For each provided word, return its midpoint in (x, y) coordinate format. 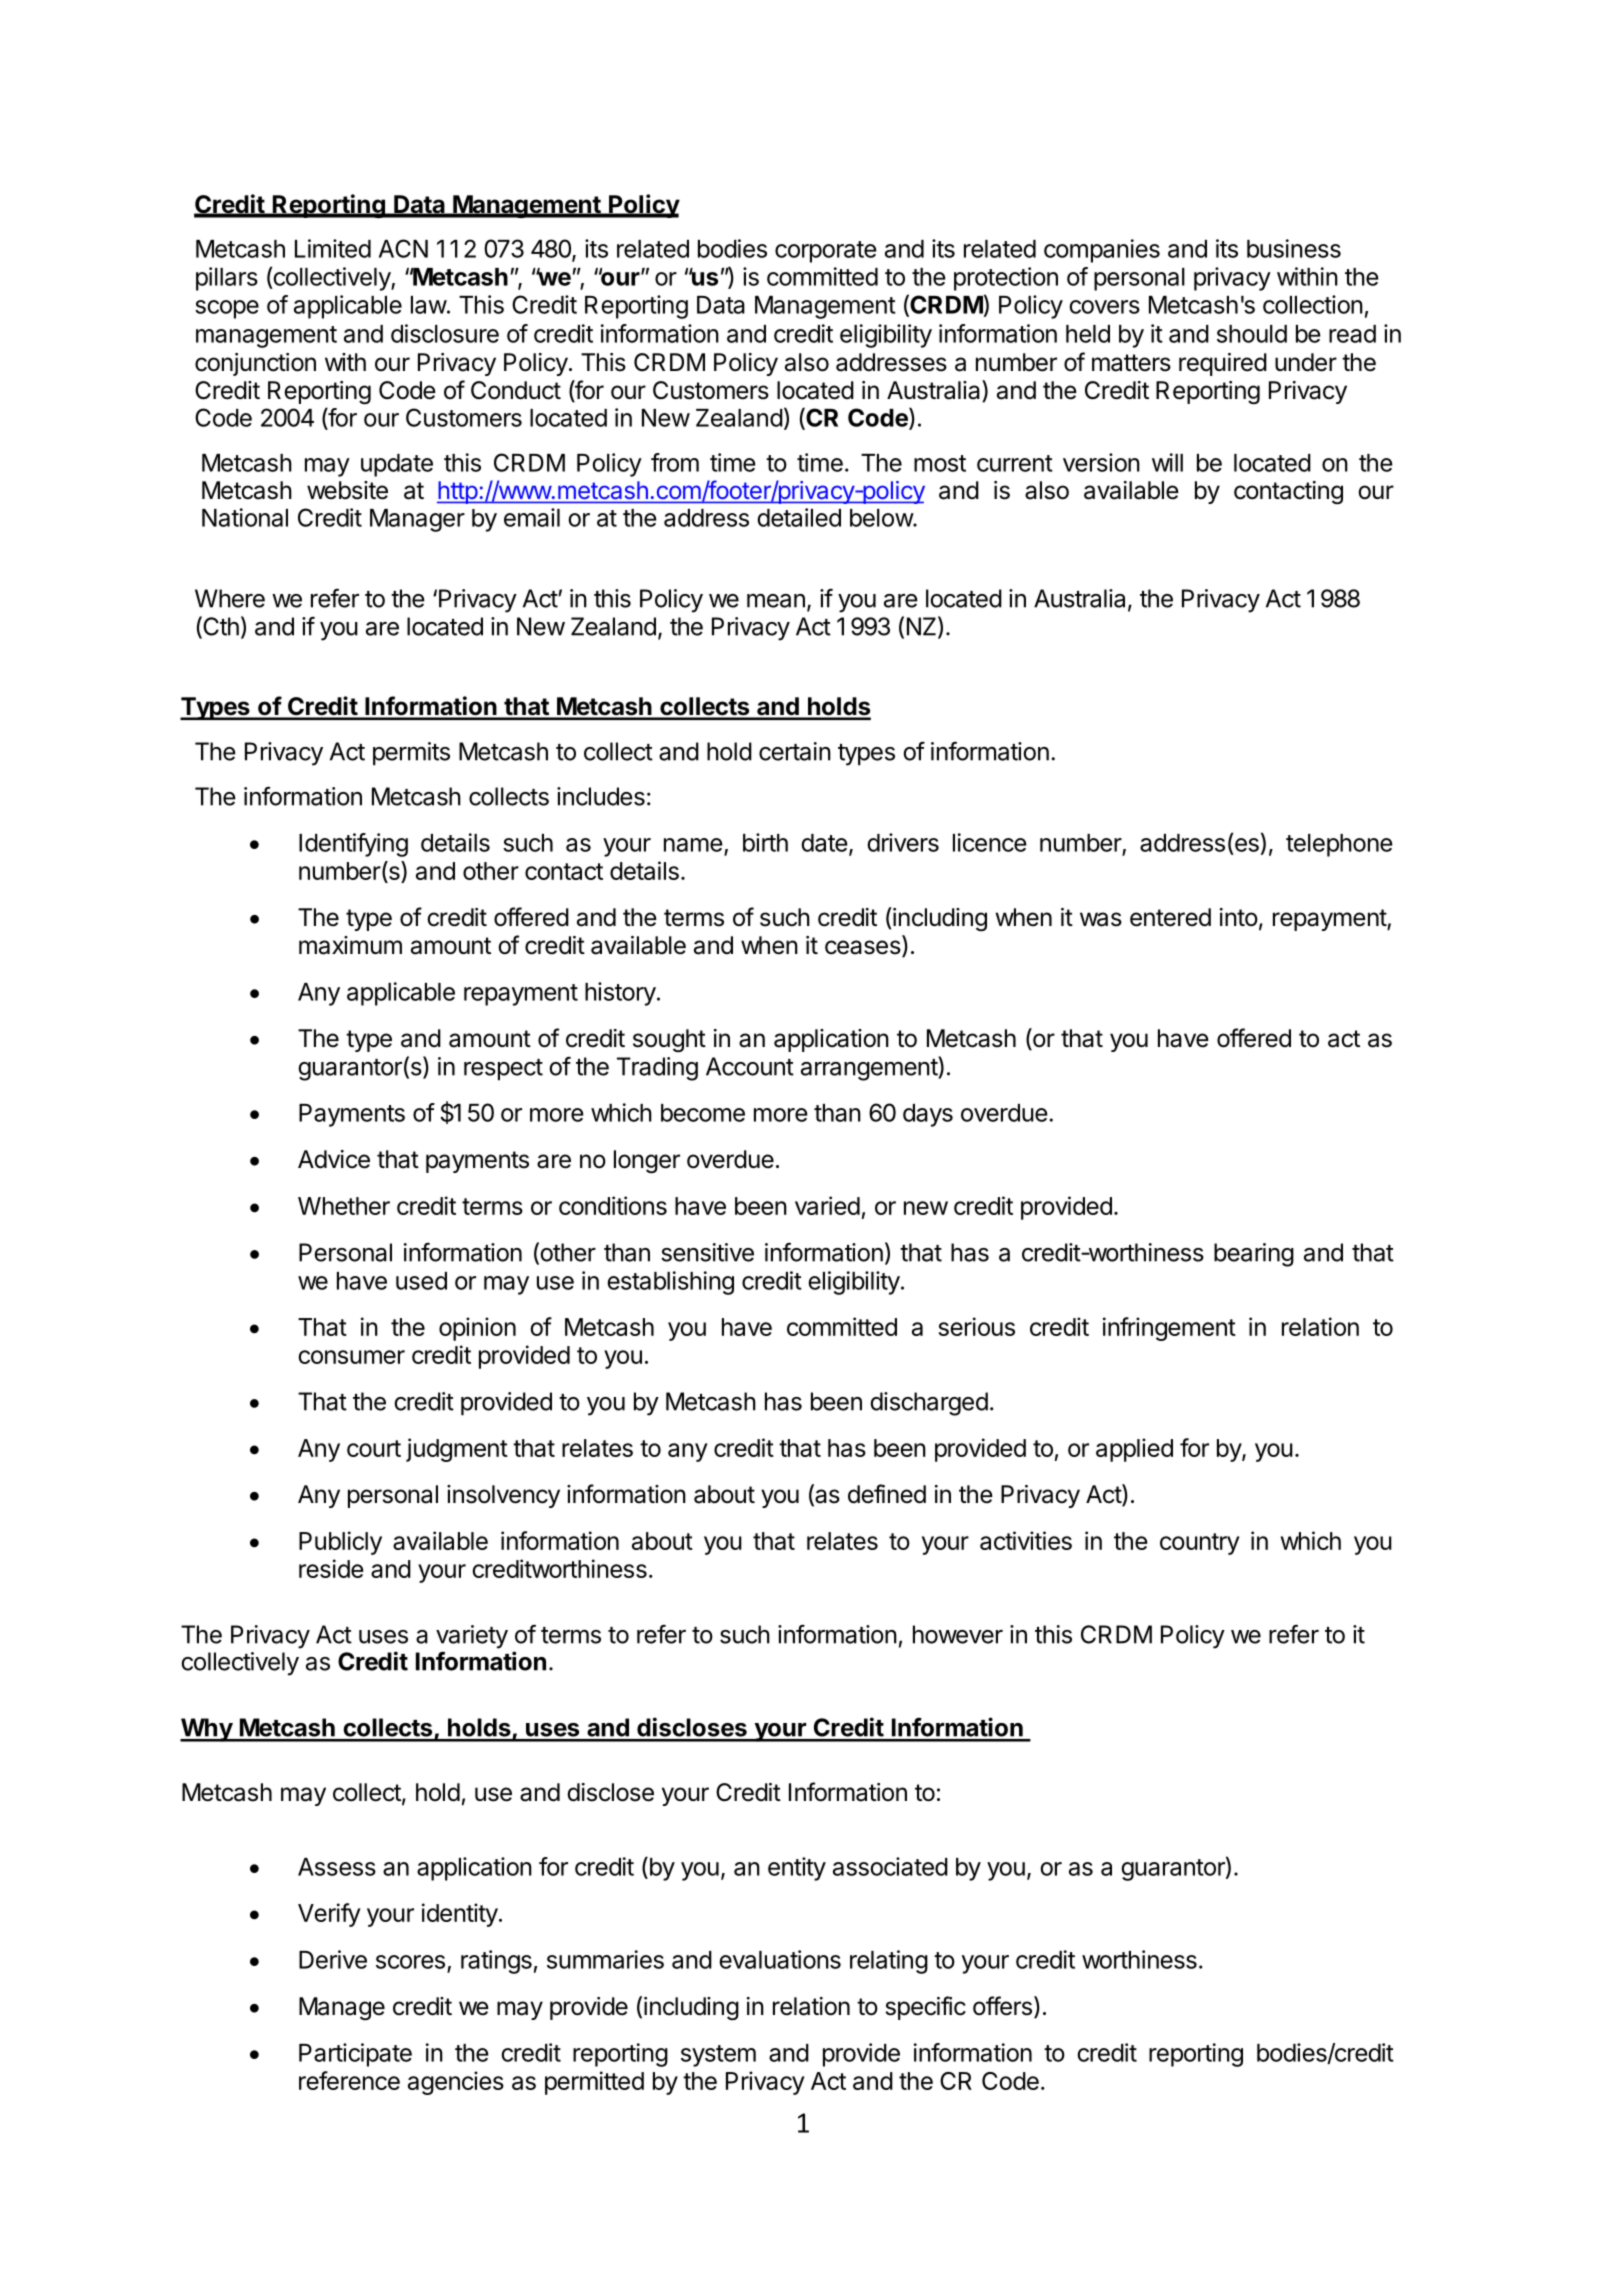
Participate (355, 2055)
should (1252, 334)
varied (827, 1205)
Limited (333, 248)
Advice (334, 1159)
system (718, 2056)
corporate (826, 252)
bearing (1254, 1255)
